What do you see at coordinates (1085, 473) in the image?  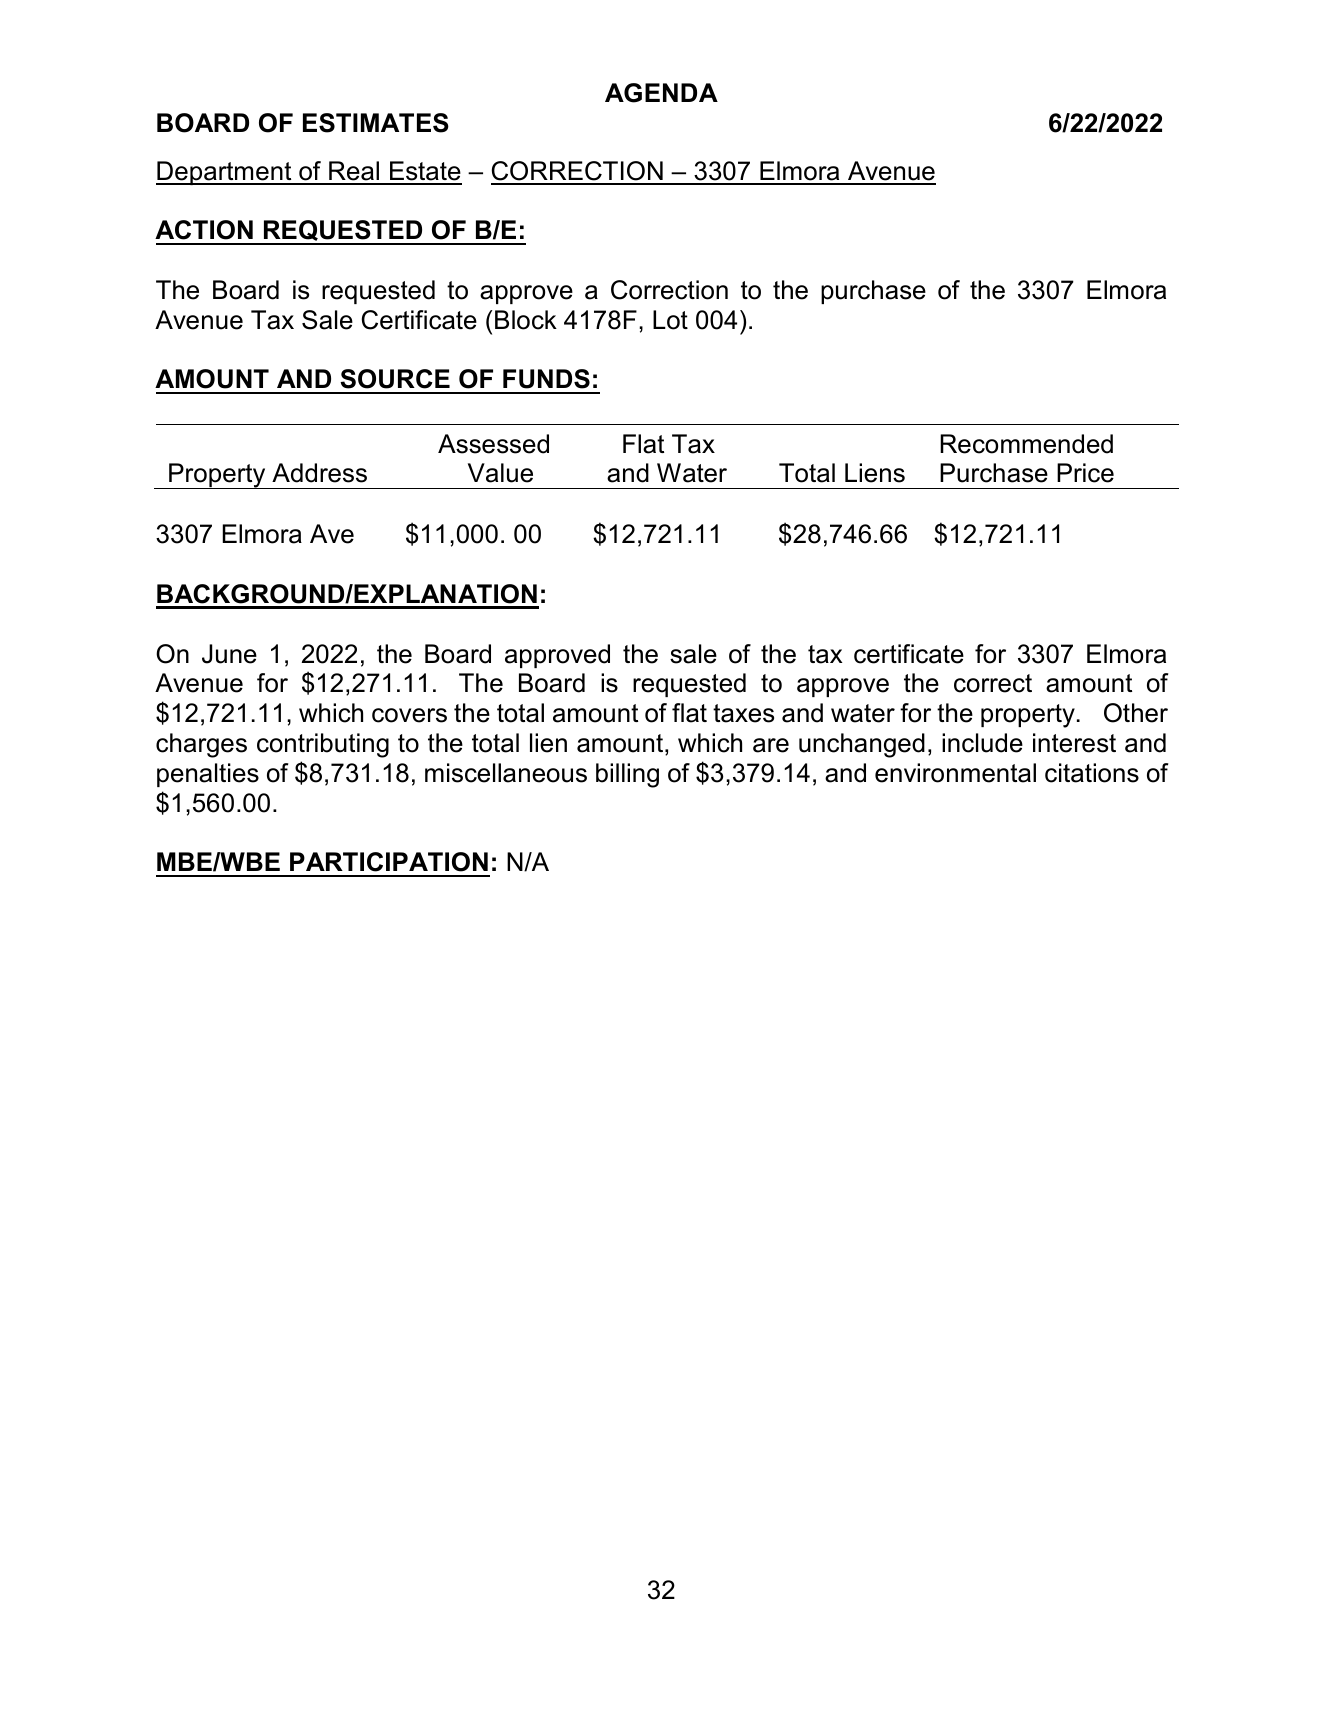 I see `Price` at bounding box center [1085, 473].
